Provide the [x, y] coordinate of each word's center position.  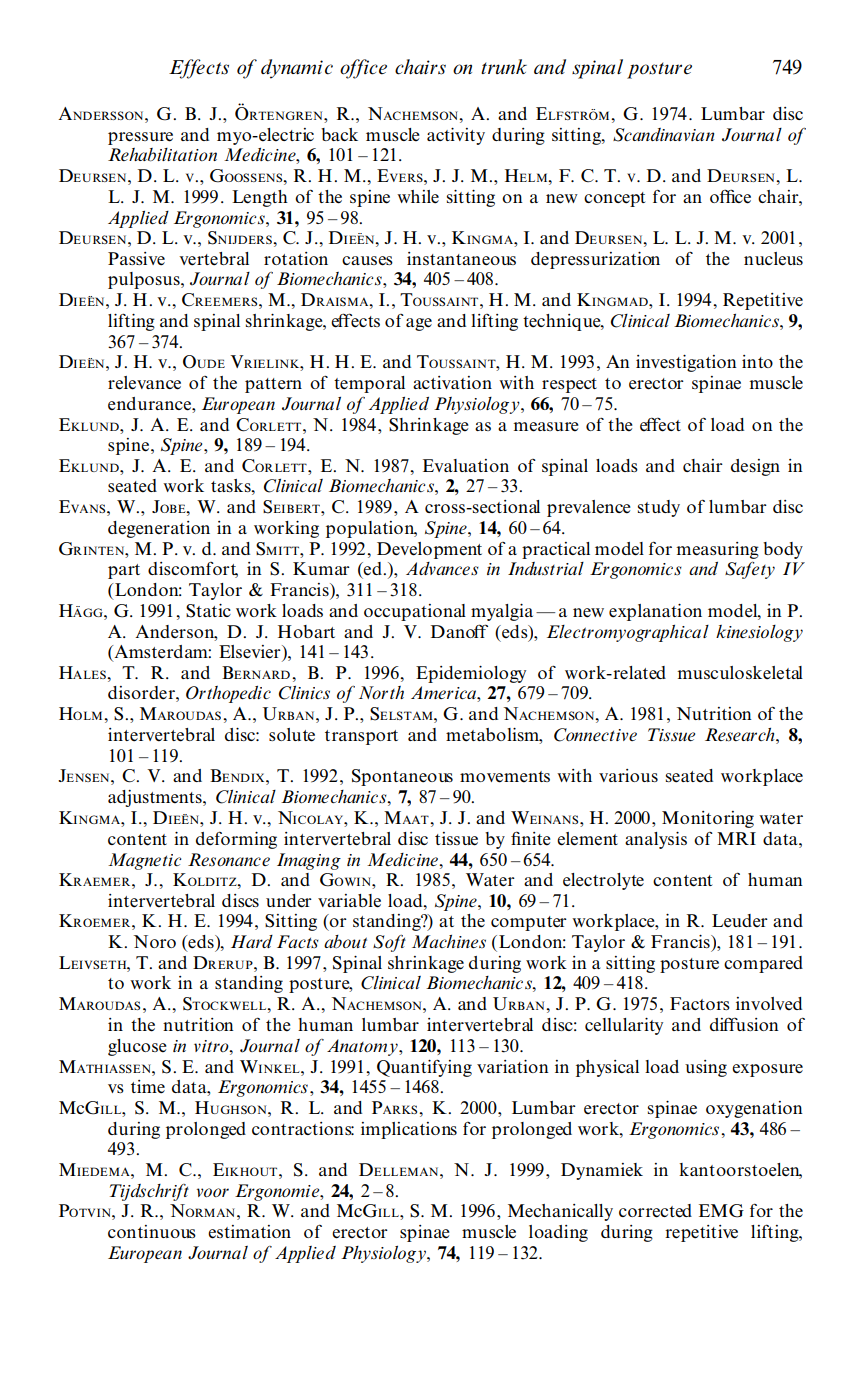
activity [456, 136]
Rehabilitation [162, 155]
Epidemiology [471, 674]
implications [409, 1130]
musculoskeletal [740, 673]
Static [208, 611]
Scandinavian [663, 135]
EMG [721, 1211]
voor [213, 1192]
